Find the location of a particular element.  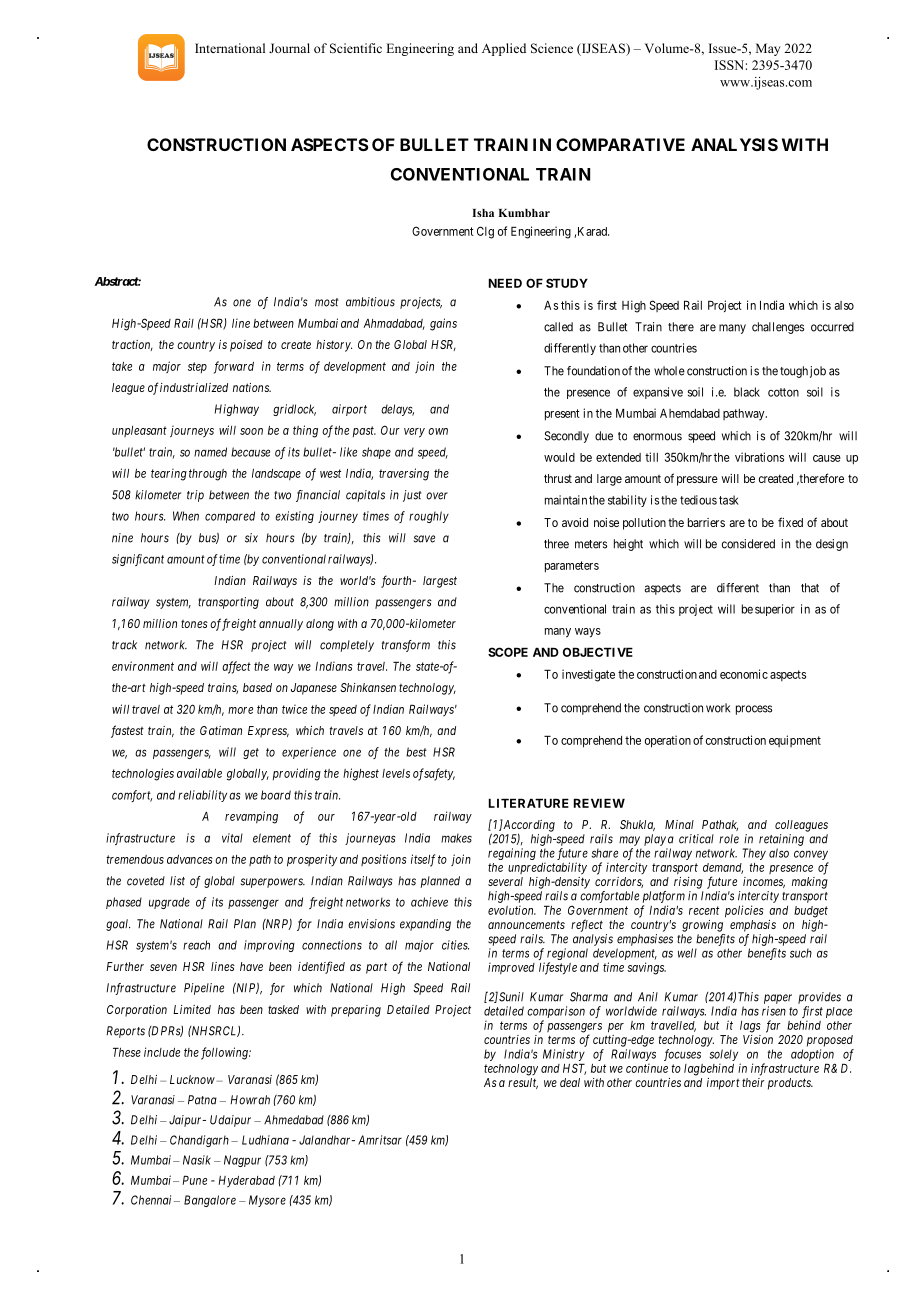

several is located at coordinates (505, 881).
